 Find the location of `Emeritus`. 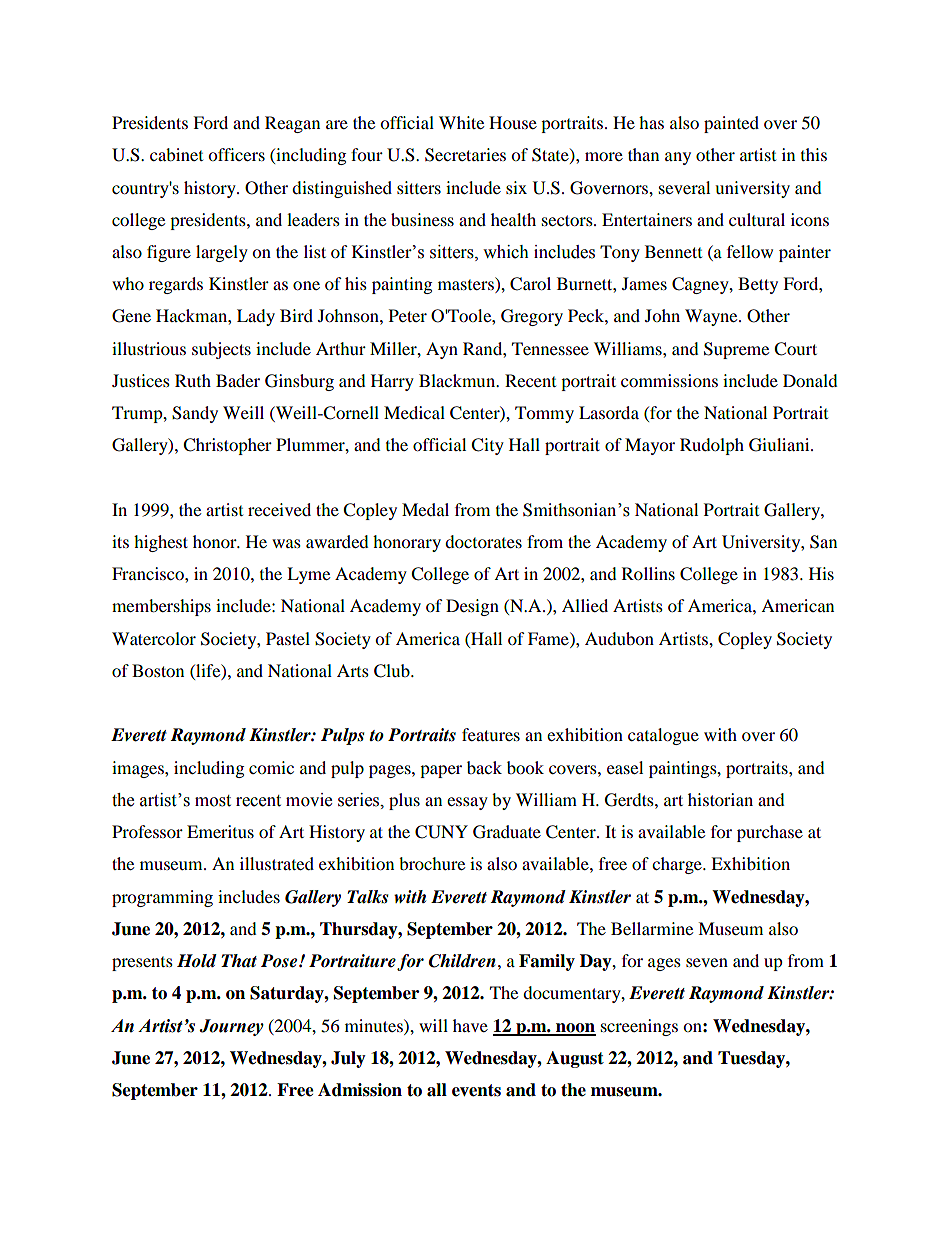

Emeritus is located at coordinates (220, 831).
